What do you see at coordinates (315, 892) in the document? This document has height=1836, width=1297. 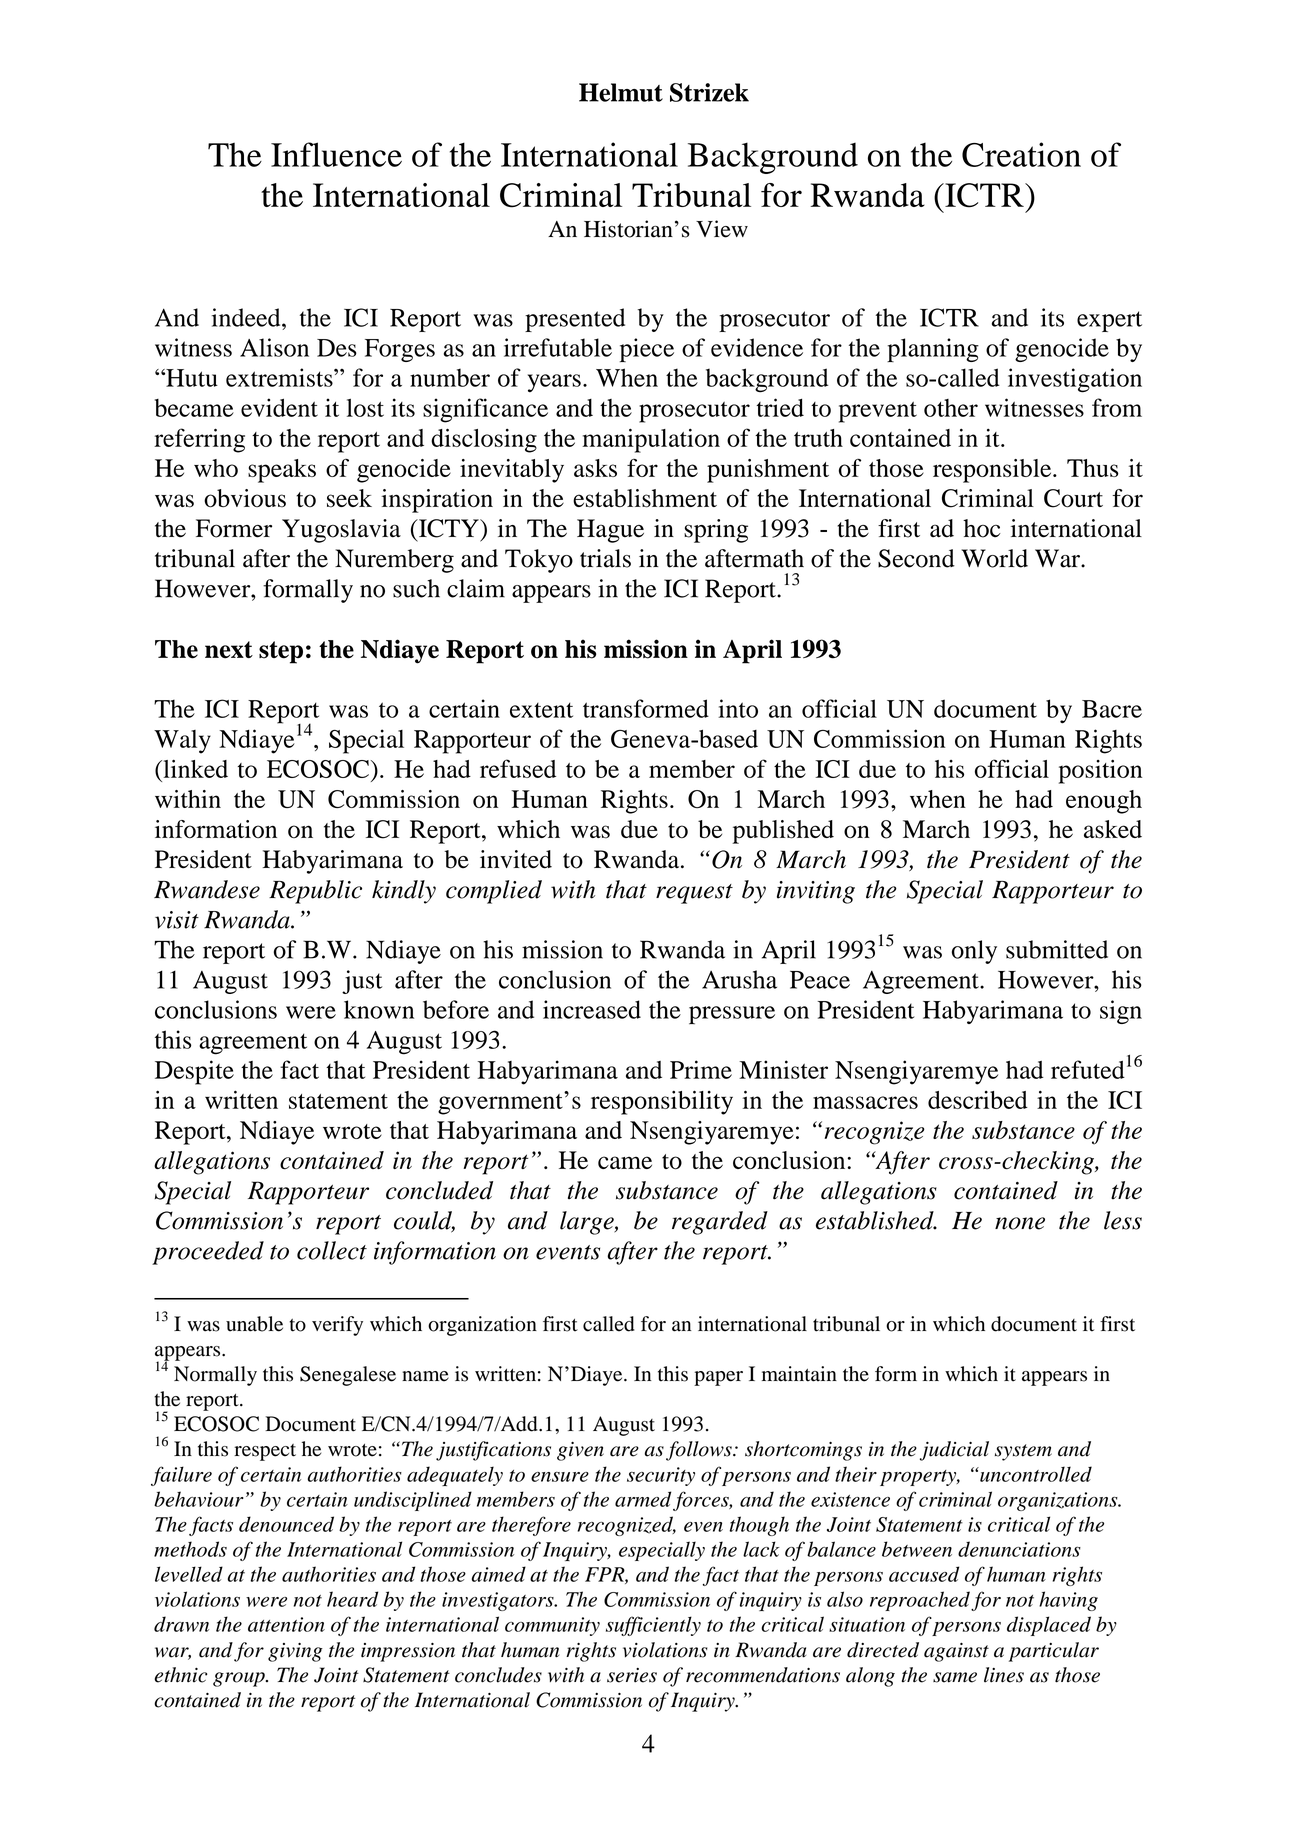 I see `Republic` at bounding box center [315, 892].
